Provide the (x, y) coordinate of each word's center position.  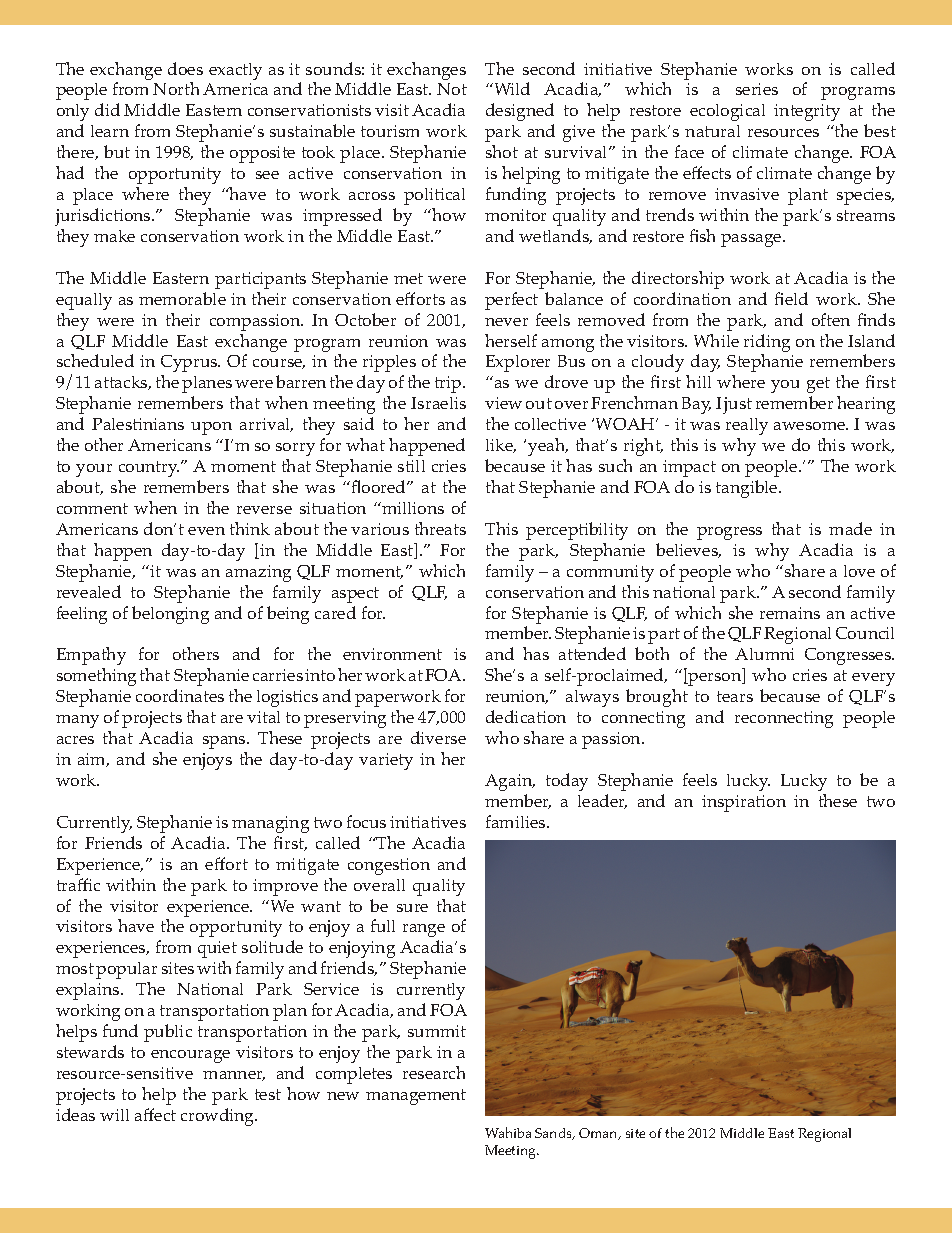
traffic (78, 884)
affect (155, 1114)
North (176, 88)
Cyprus (190, 363)
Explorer (518, 363)
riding (767, 343)
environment (392, 654)
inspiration (744, 803)
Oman (599, 1134)
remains (790, 613)
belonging (170, 615)
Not (452, 89)
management (416, 1097)
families (517, 821)
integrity (807, 112)
